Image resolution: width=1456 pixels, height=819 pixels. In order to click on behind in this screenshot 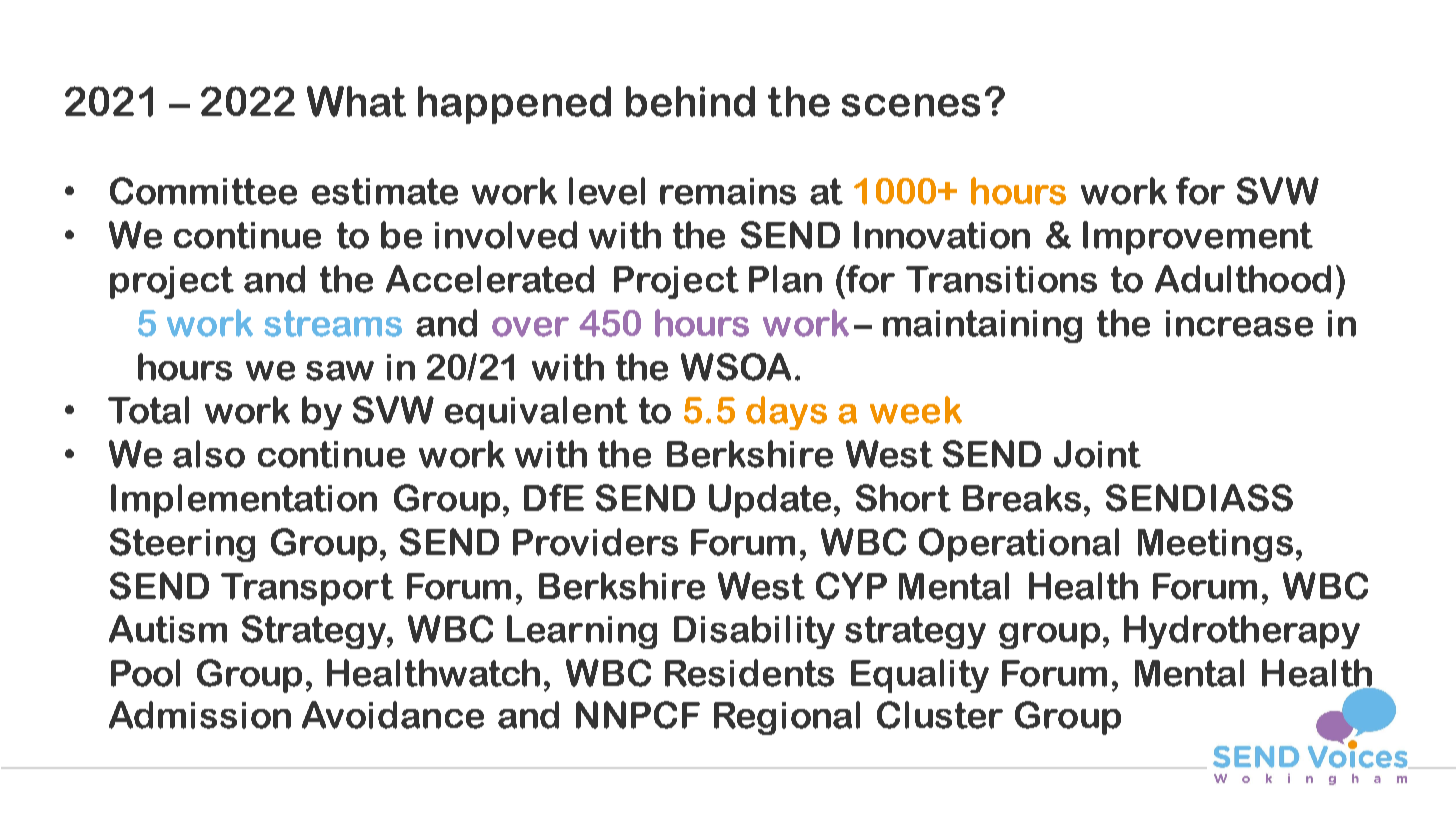, I will do `click(690, 101)`.
